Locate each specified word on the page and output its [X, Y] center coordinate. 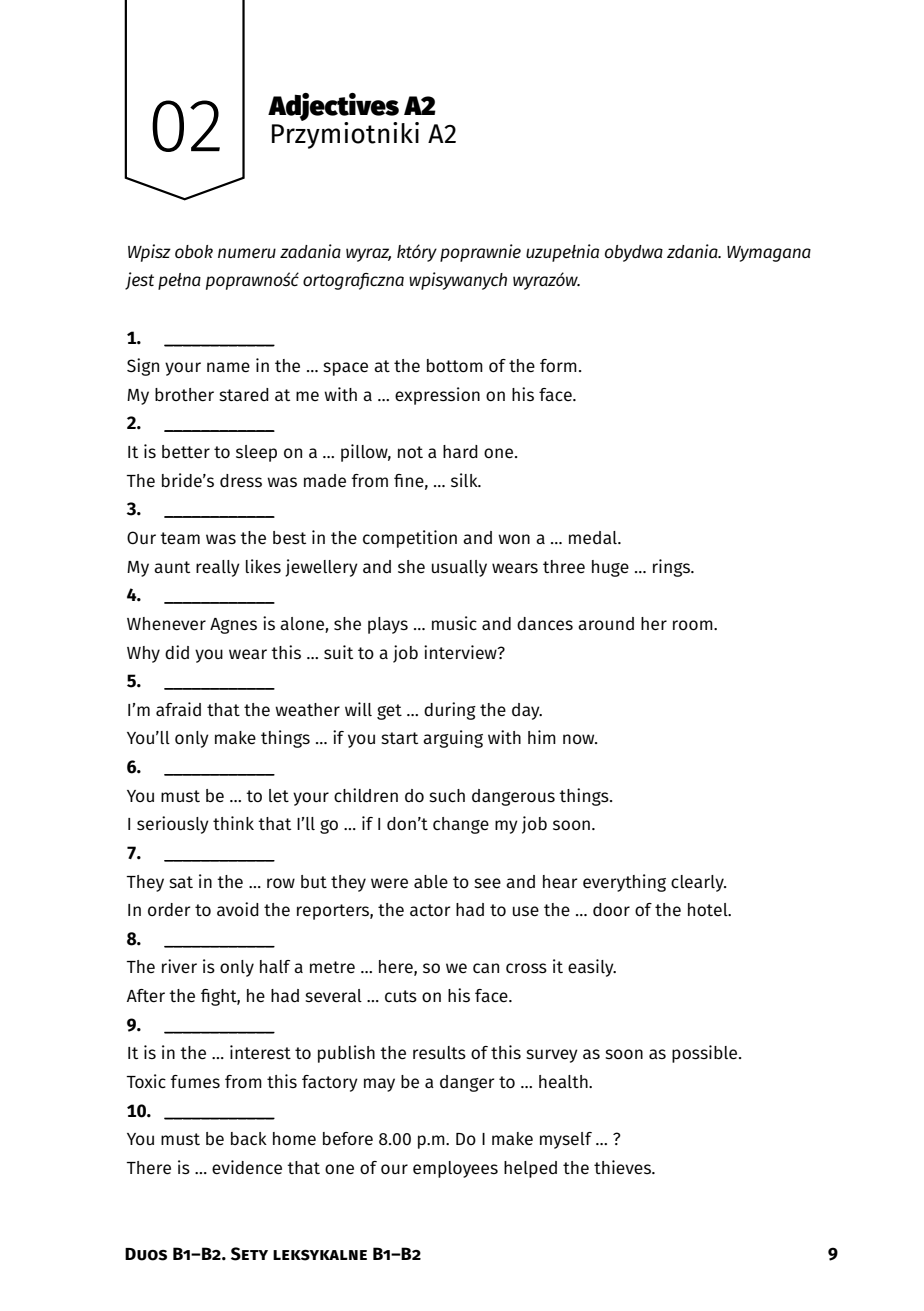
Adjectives [333, 108]
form [558, 365]
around [606, 623]
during [450, 711]
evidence [247, 1167]
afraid [178, 709]
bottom [455, 366]
